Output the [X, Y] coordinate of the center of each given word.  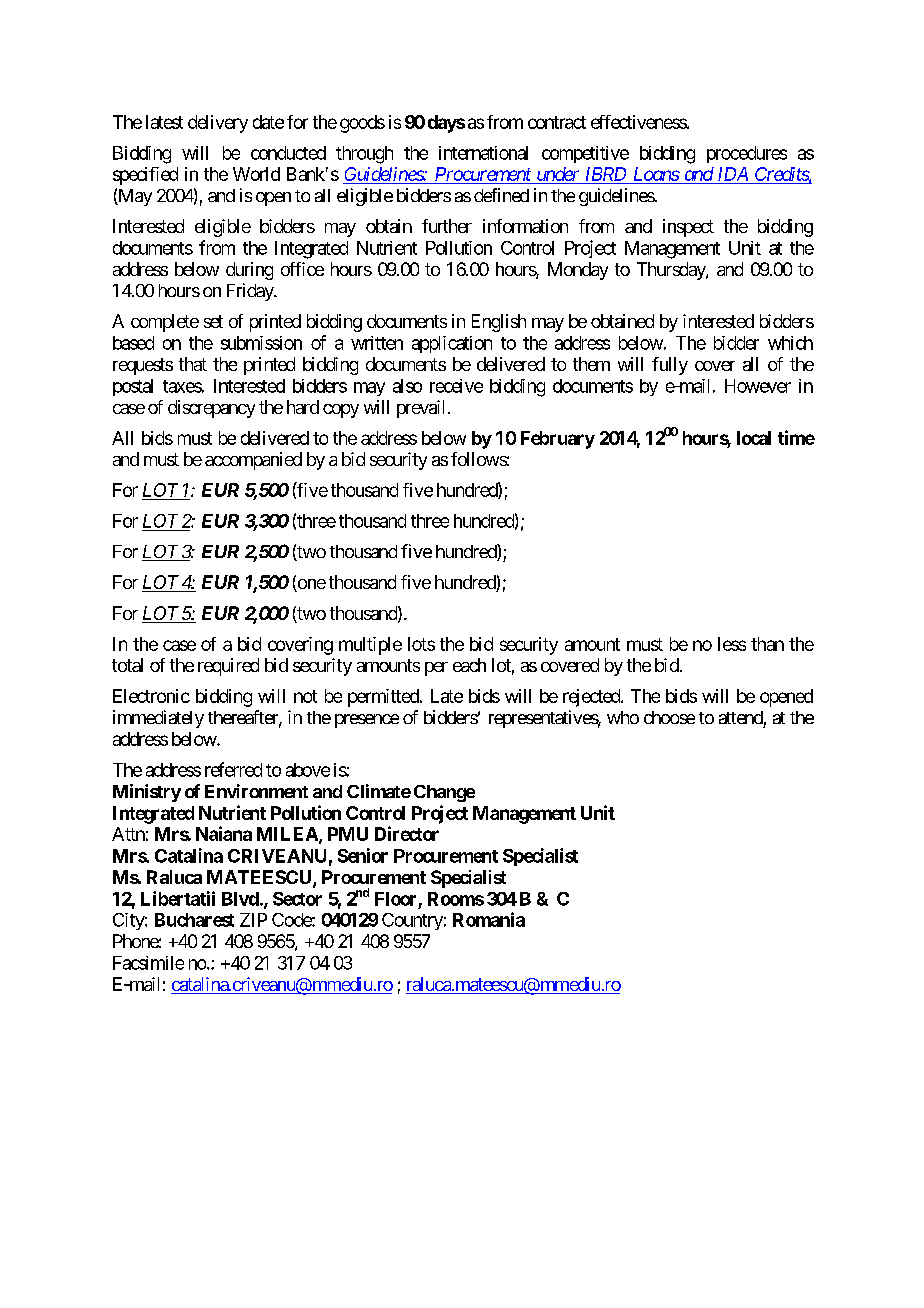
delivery [218, 124]
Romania [489, 919]
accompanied [253, 461]
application [452, 344]
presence [367, 721]
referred [233, 769]
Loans [655, 175]
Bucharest [194, 920]
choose [669, 717]
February [558, 440]
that [193, 364]
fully [670, 366]
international [483, 153]
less [732, 644]
